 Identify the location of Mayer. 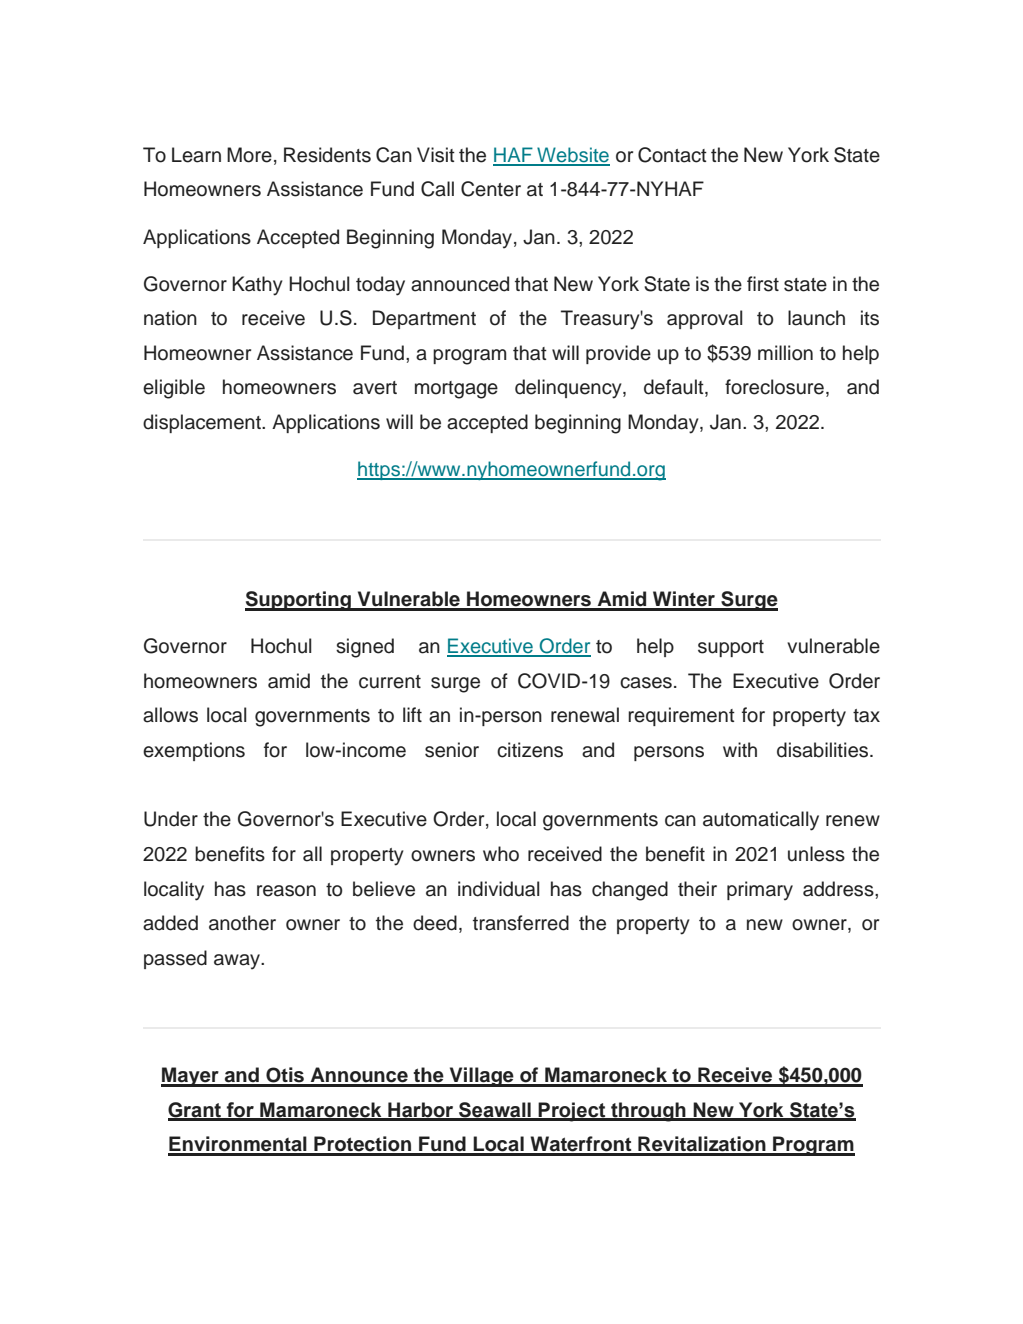
(191, 1077).
